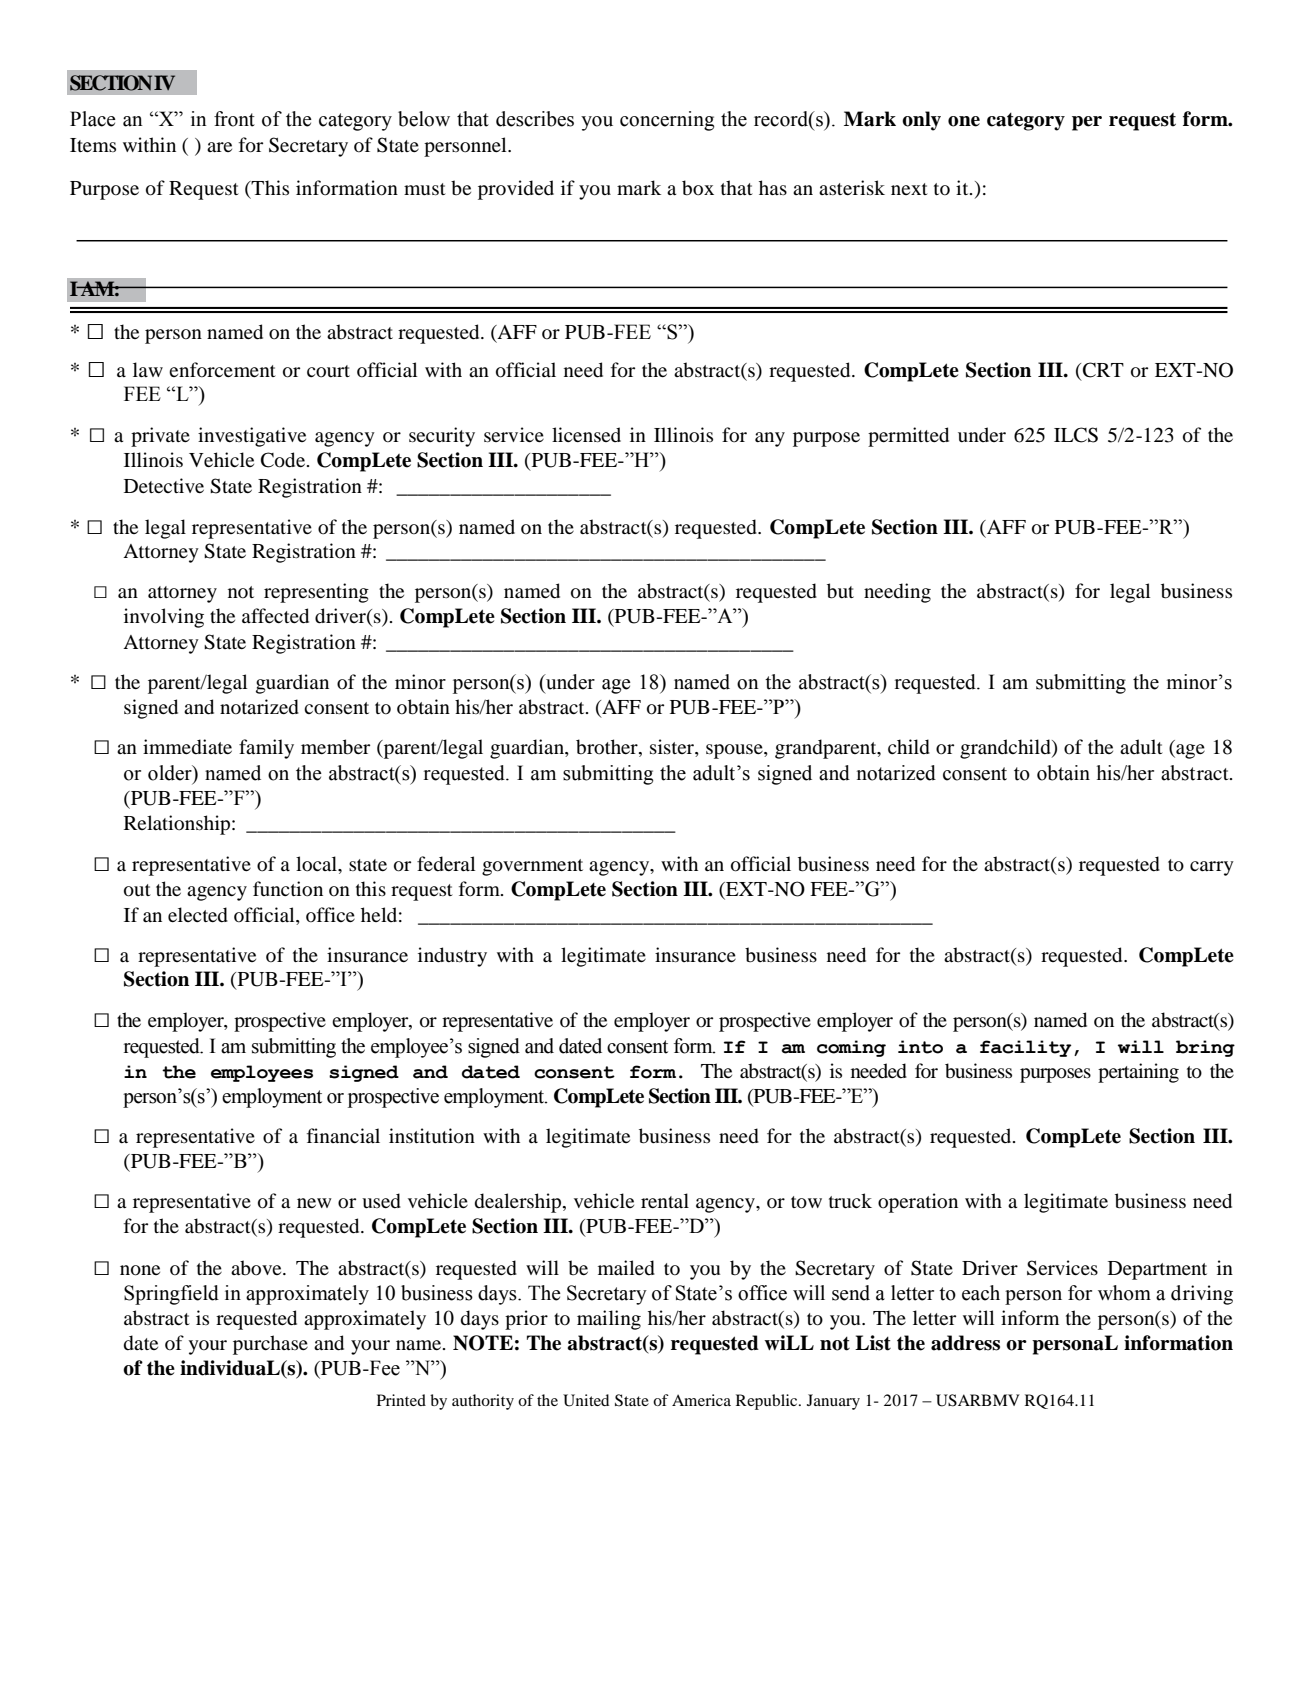 This screenshot has width=1302, height=1685. Describe the element at coordinates (1076, 435) in the screenshot. I see `ILCS` at that location.
